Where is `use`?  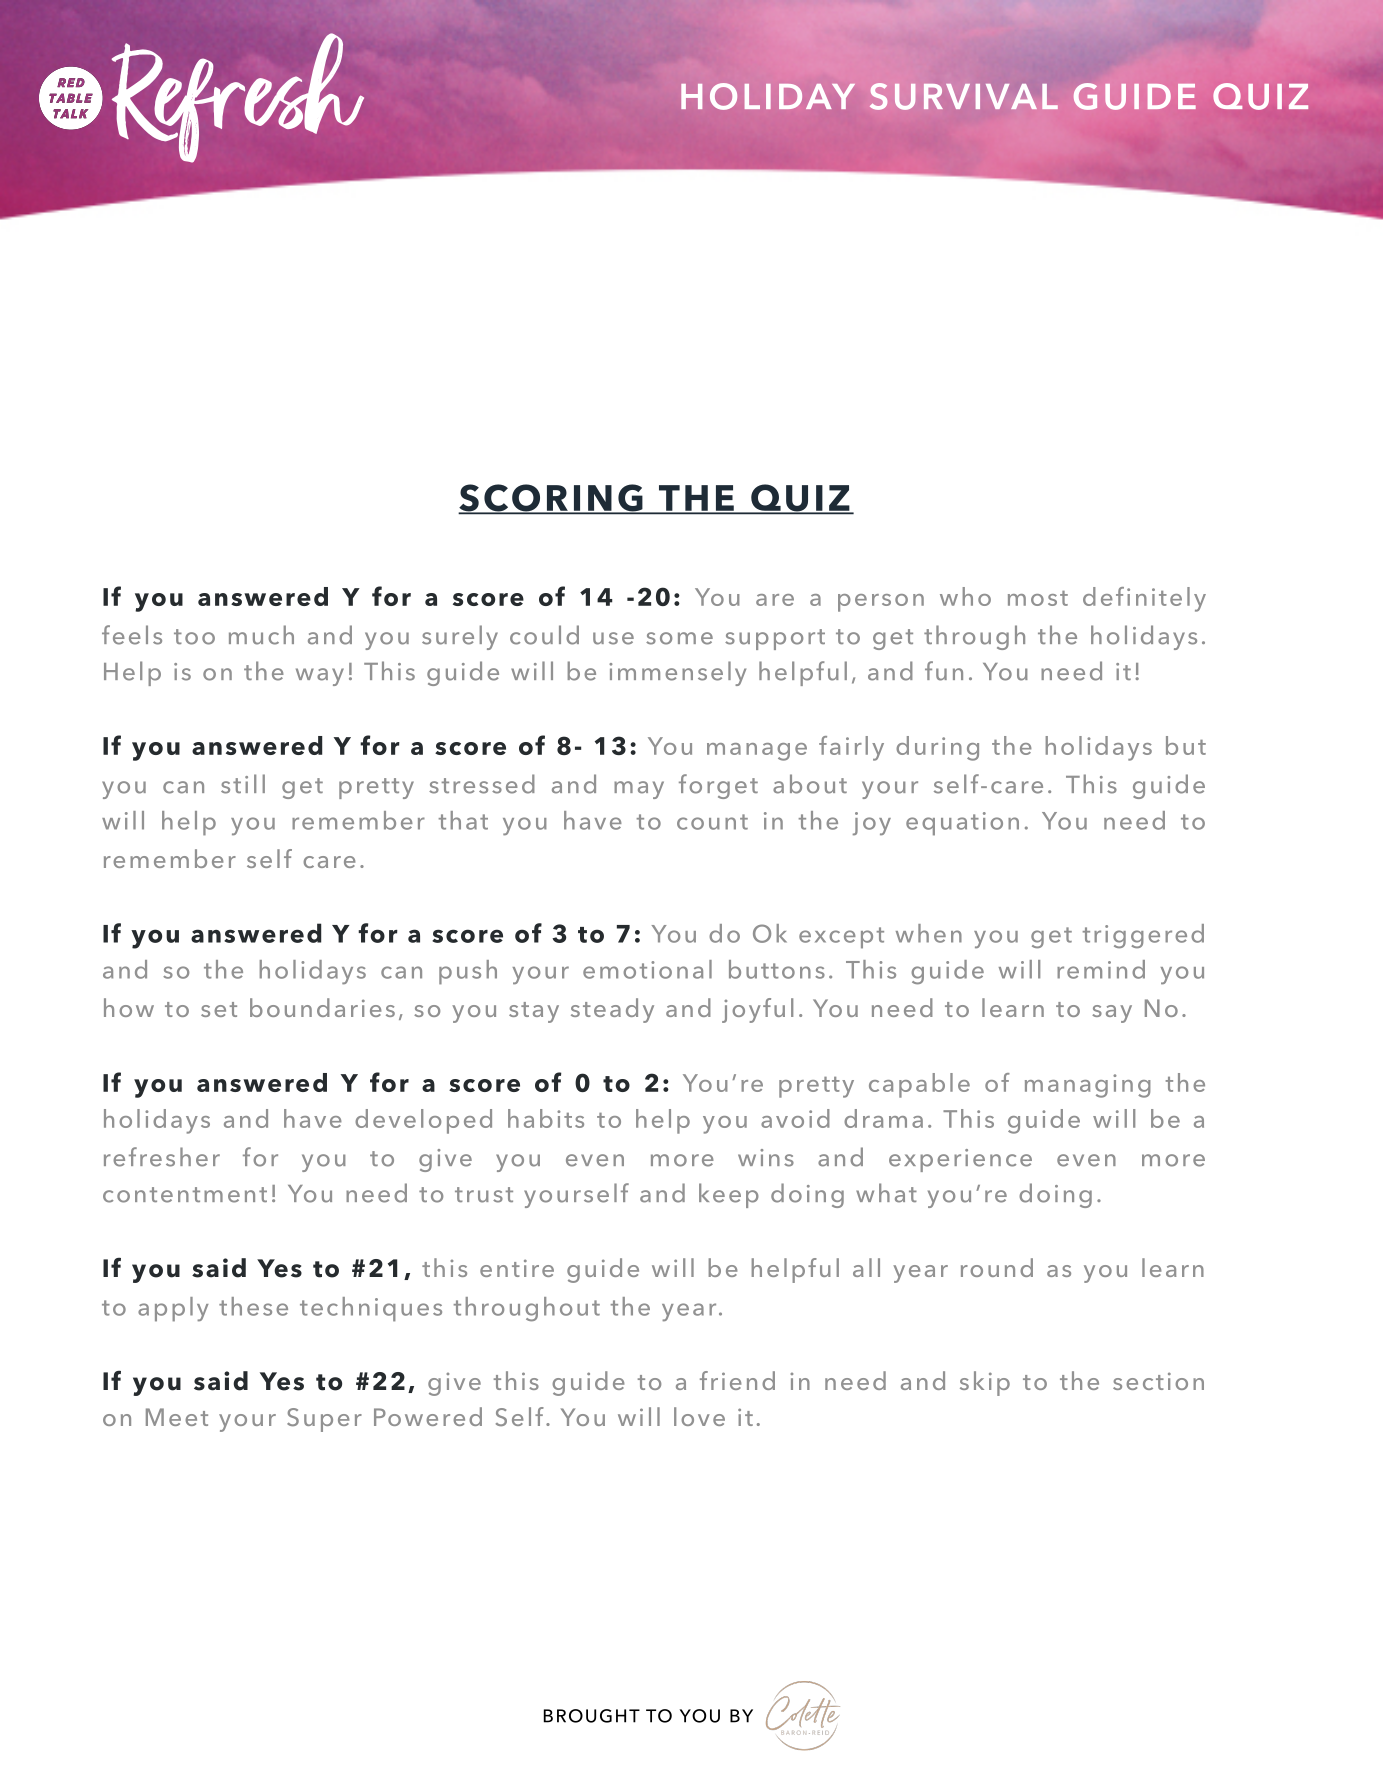
use is located at coordinates (613, 638).
